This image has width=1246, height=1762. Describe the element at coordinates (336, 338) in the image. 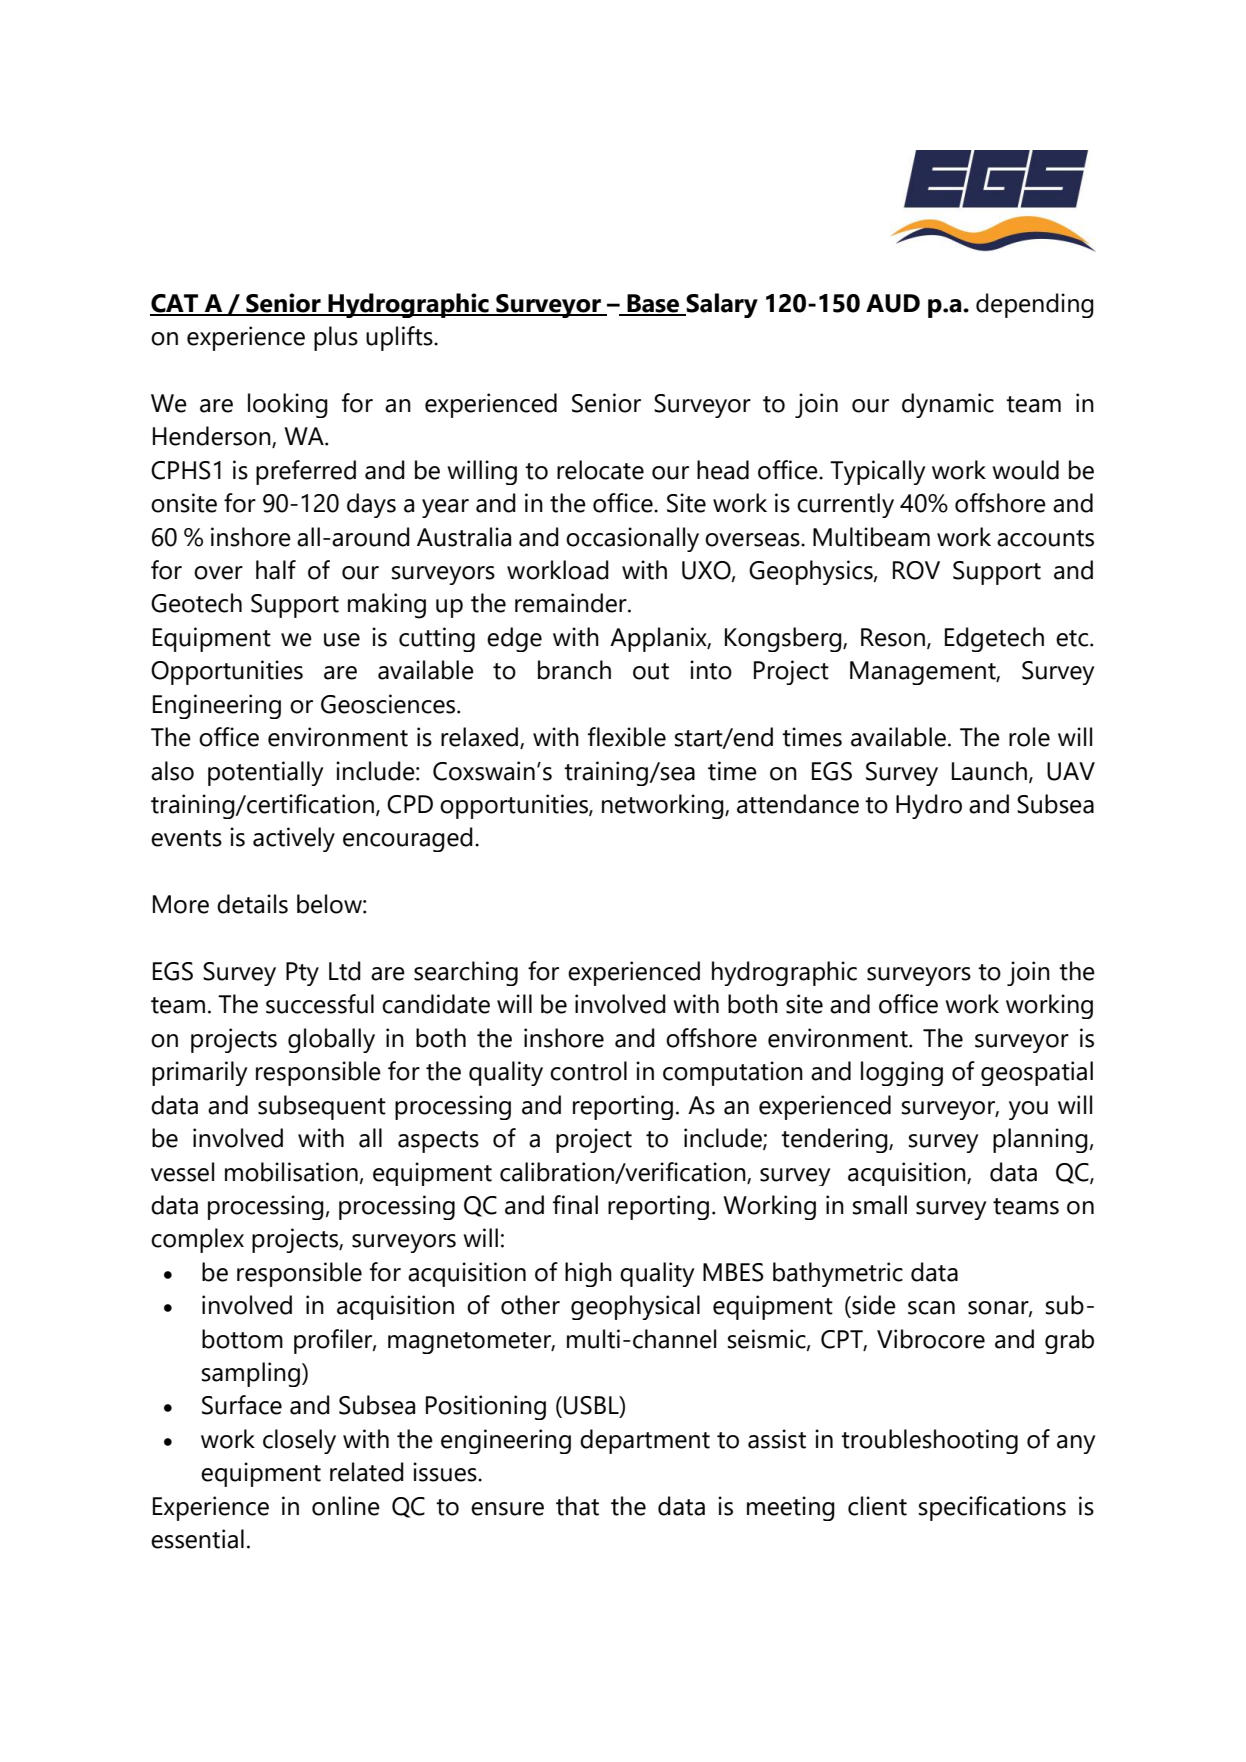

I see `plus` at that location.
